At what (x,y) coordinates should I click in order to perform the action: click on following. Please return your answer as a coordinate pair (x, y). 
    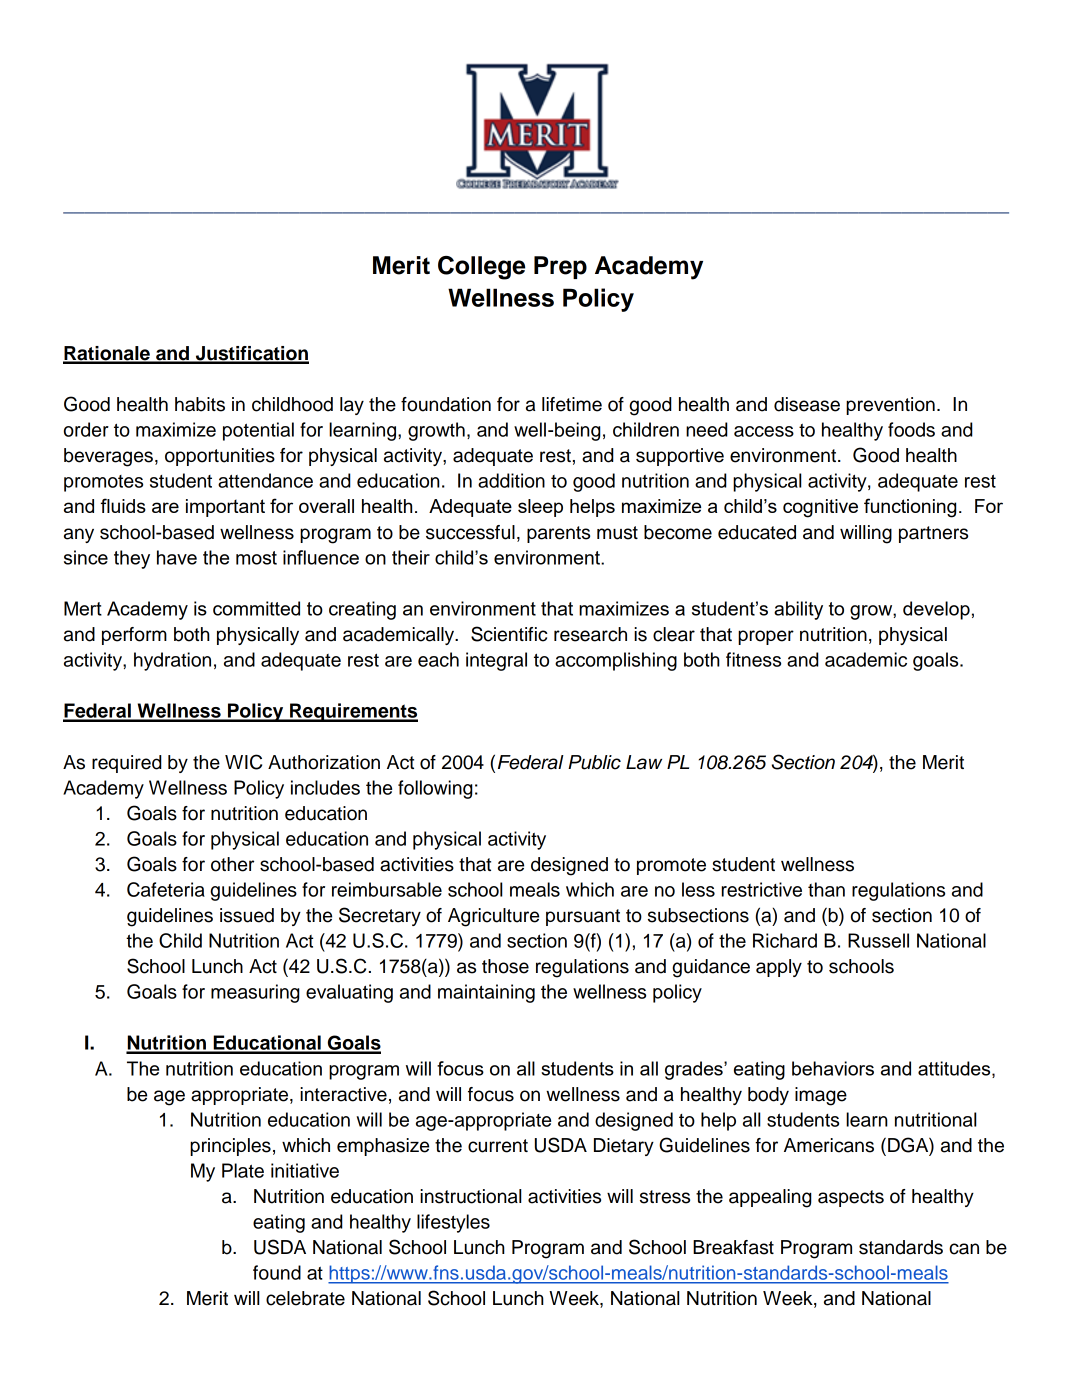
    Looking at the image, I should click on (435, 789).
